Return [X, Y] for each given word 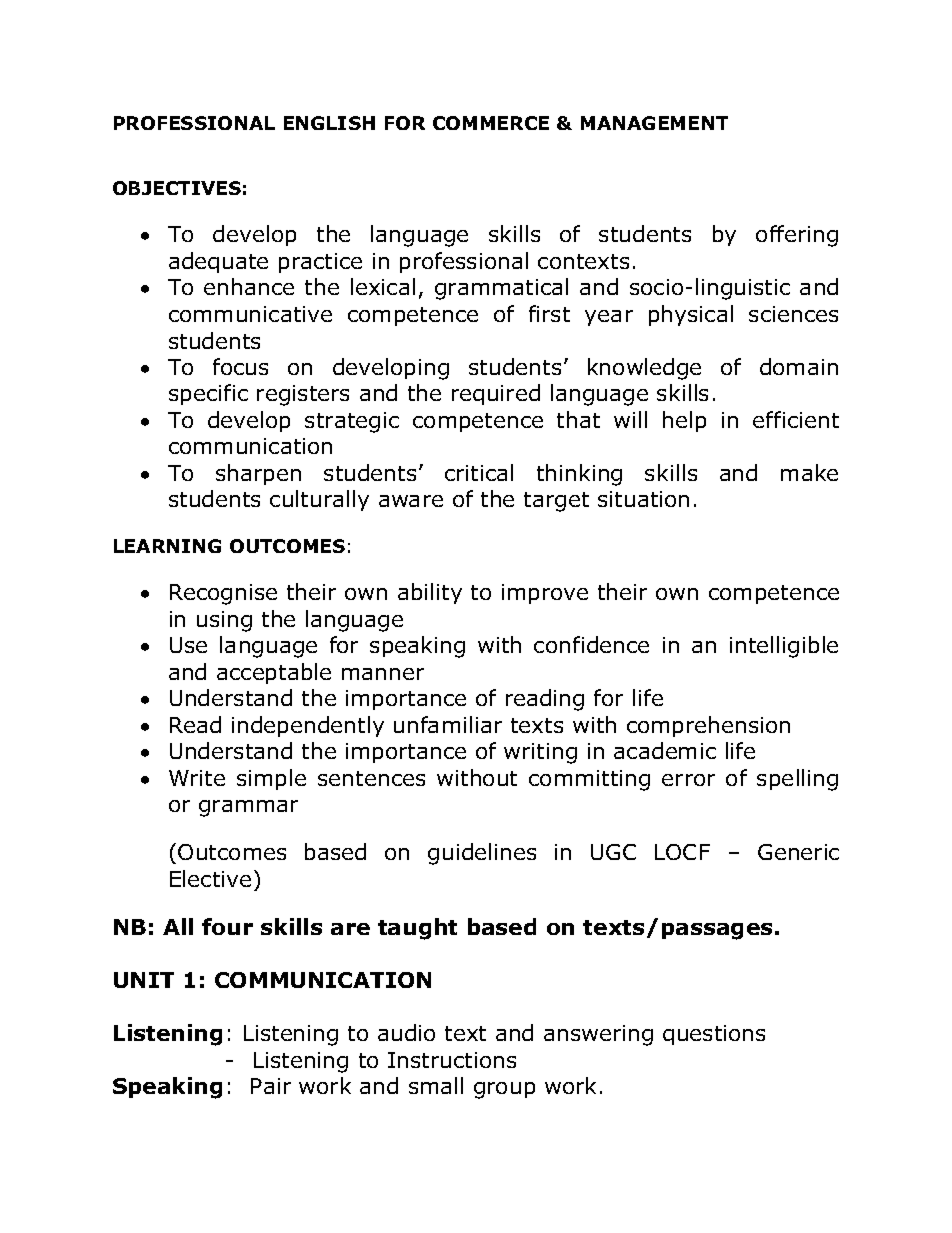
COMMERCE [491, 123]
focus [240, 366]
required [496, 394]
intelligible [784, 647]
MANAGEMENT [654, 123]
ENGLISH [329, 123]
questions [714, 1035]
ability [430, 593]
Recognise [223, 594]
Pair [271, 1086]
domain [799, 366]
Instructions [452, 1060]
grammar [248, 808]
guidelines [482, 854]
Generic [798, 852]
